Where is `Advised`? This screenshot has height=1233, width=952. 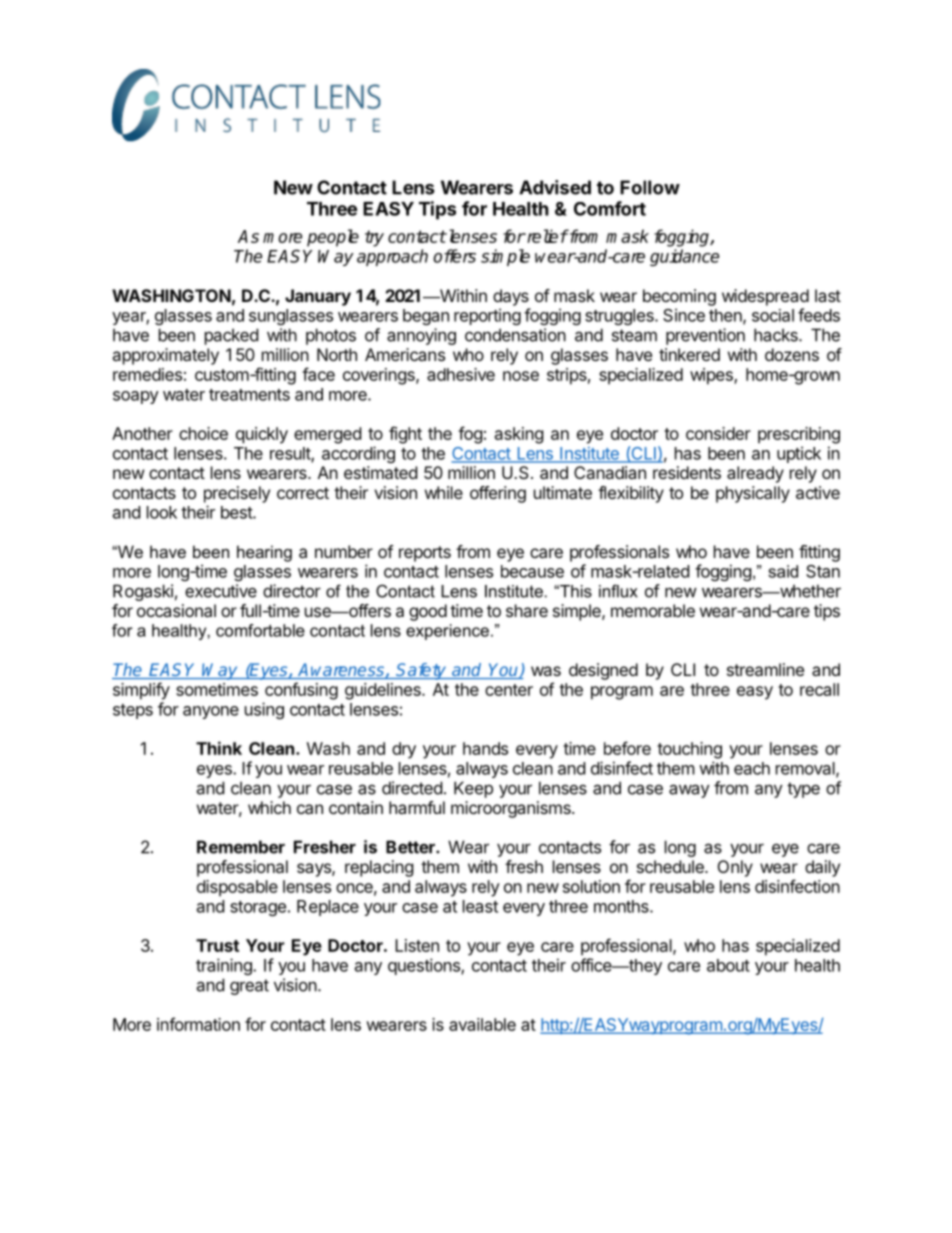 Advised is located at coordinates (555, 187).
